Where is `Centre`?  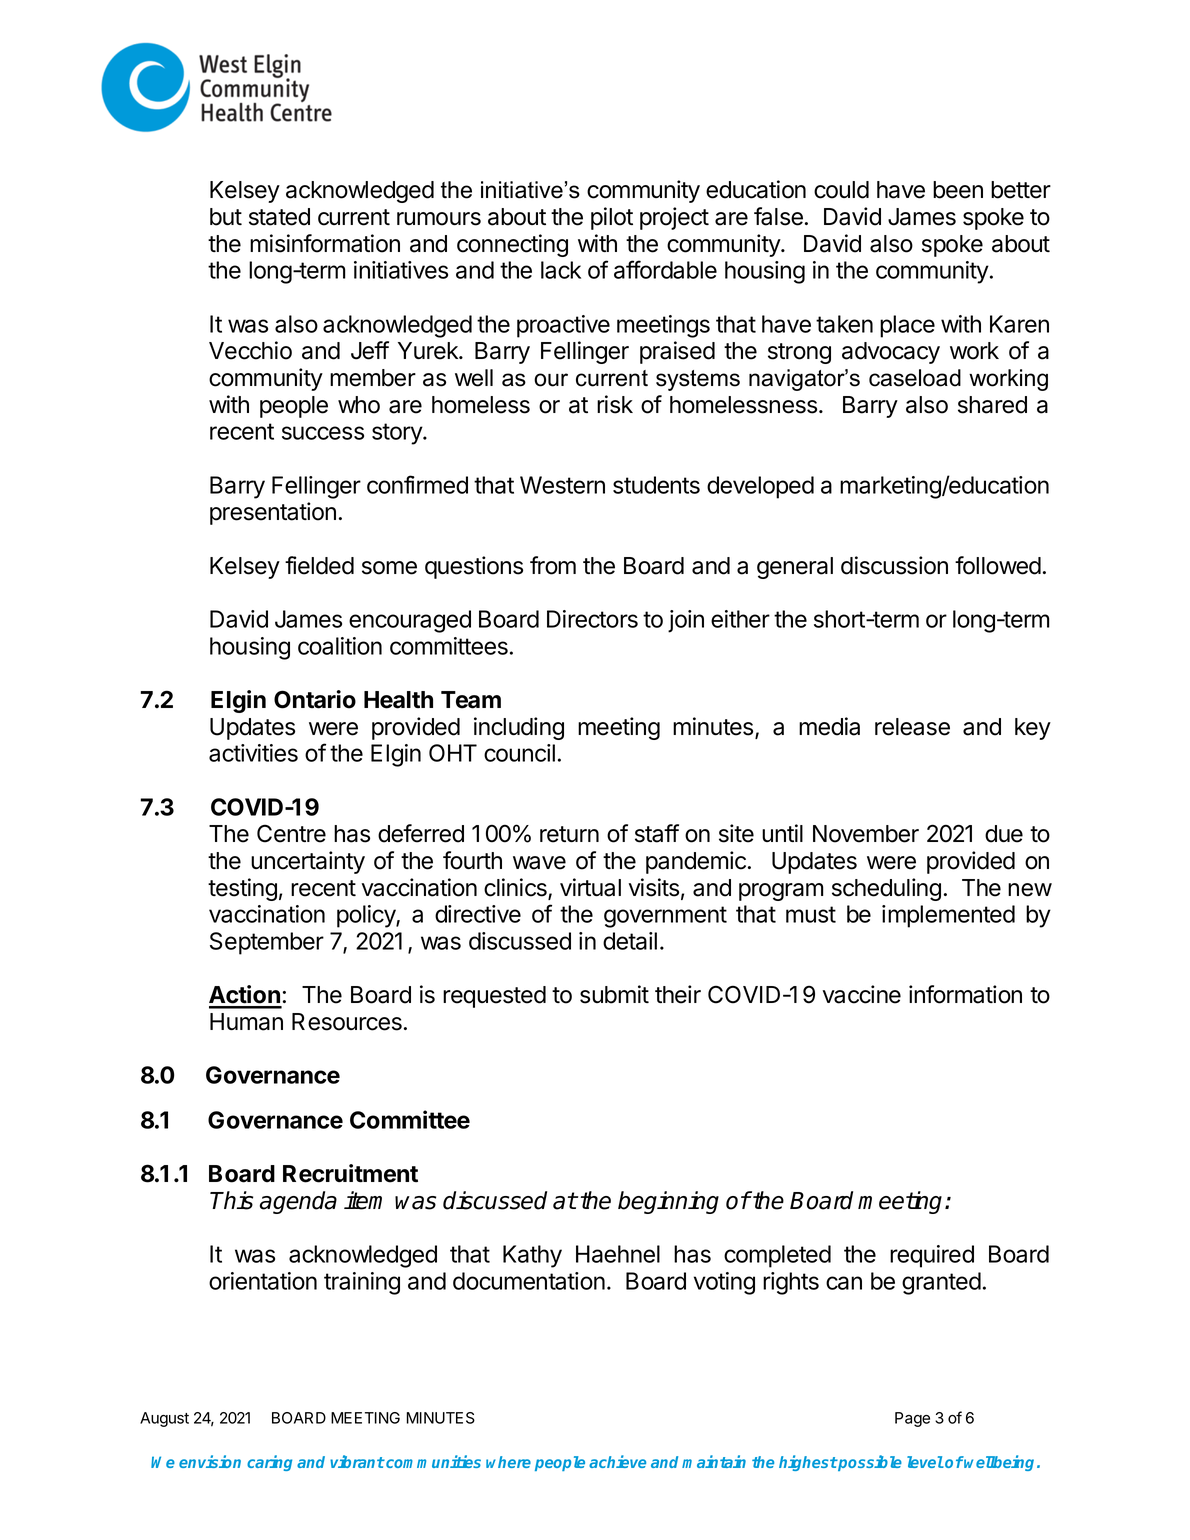 Centre is located at coordinates (291, 833).
